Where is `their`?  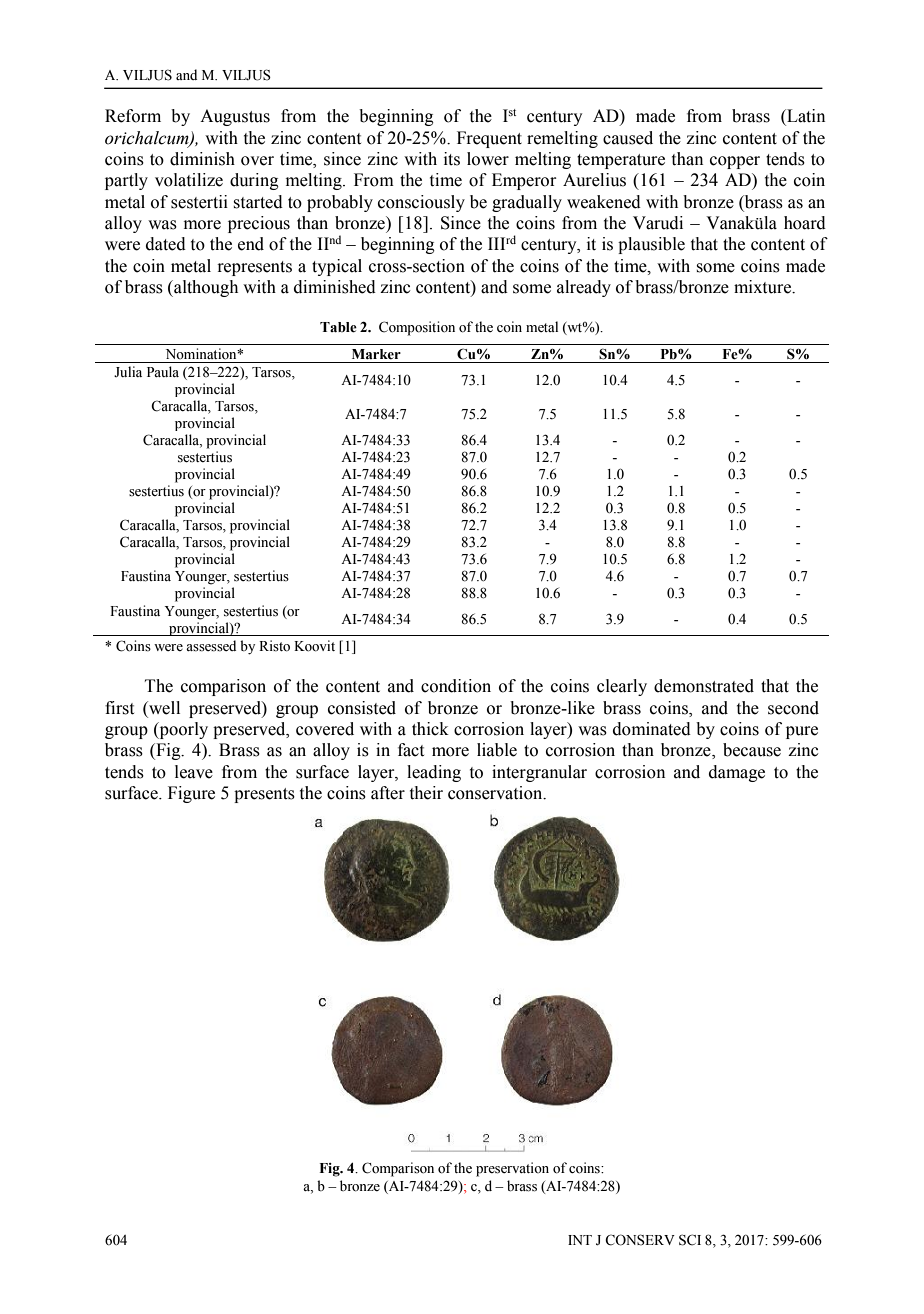 their is located at coordinates (426, 793).
